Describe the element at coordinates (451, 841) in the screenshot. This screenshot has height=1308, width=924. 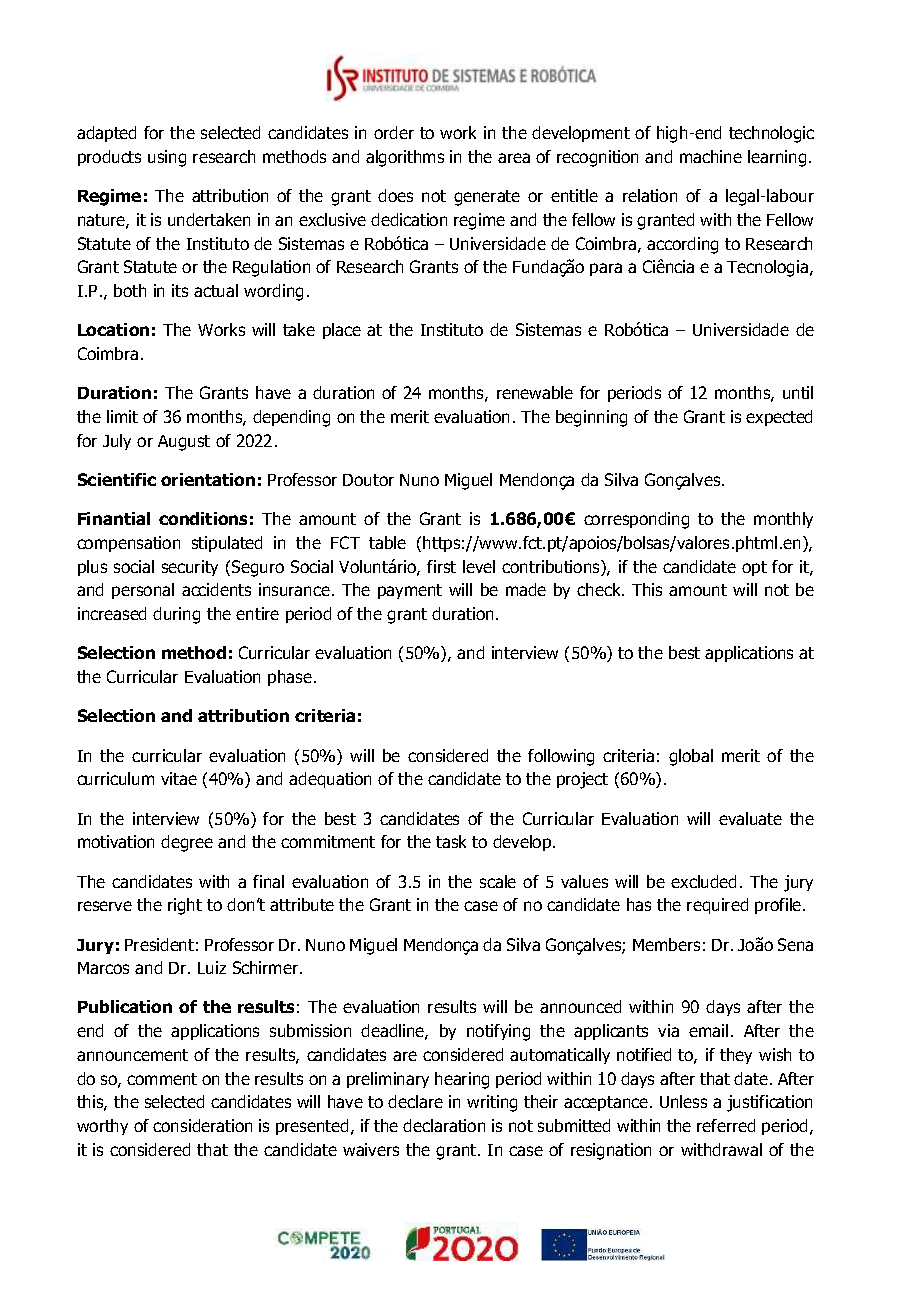
I see `task` at that location.
